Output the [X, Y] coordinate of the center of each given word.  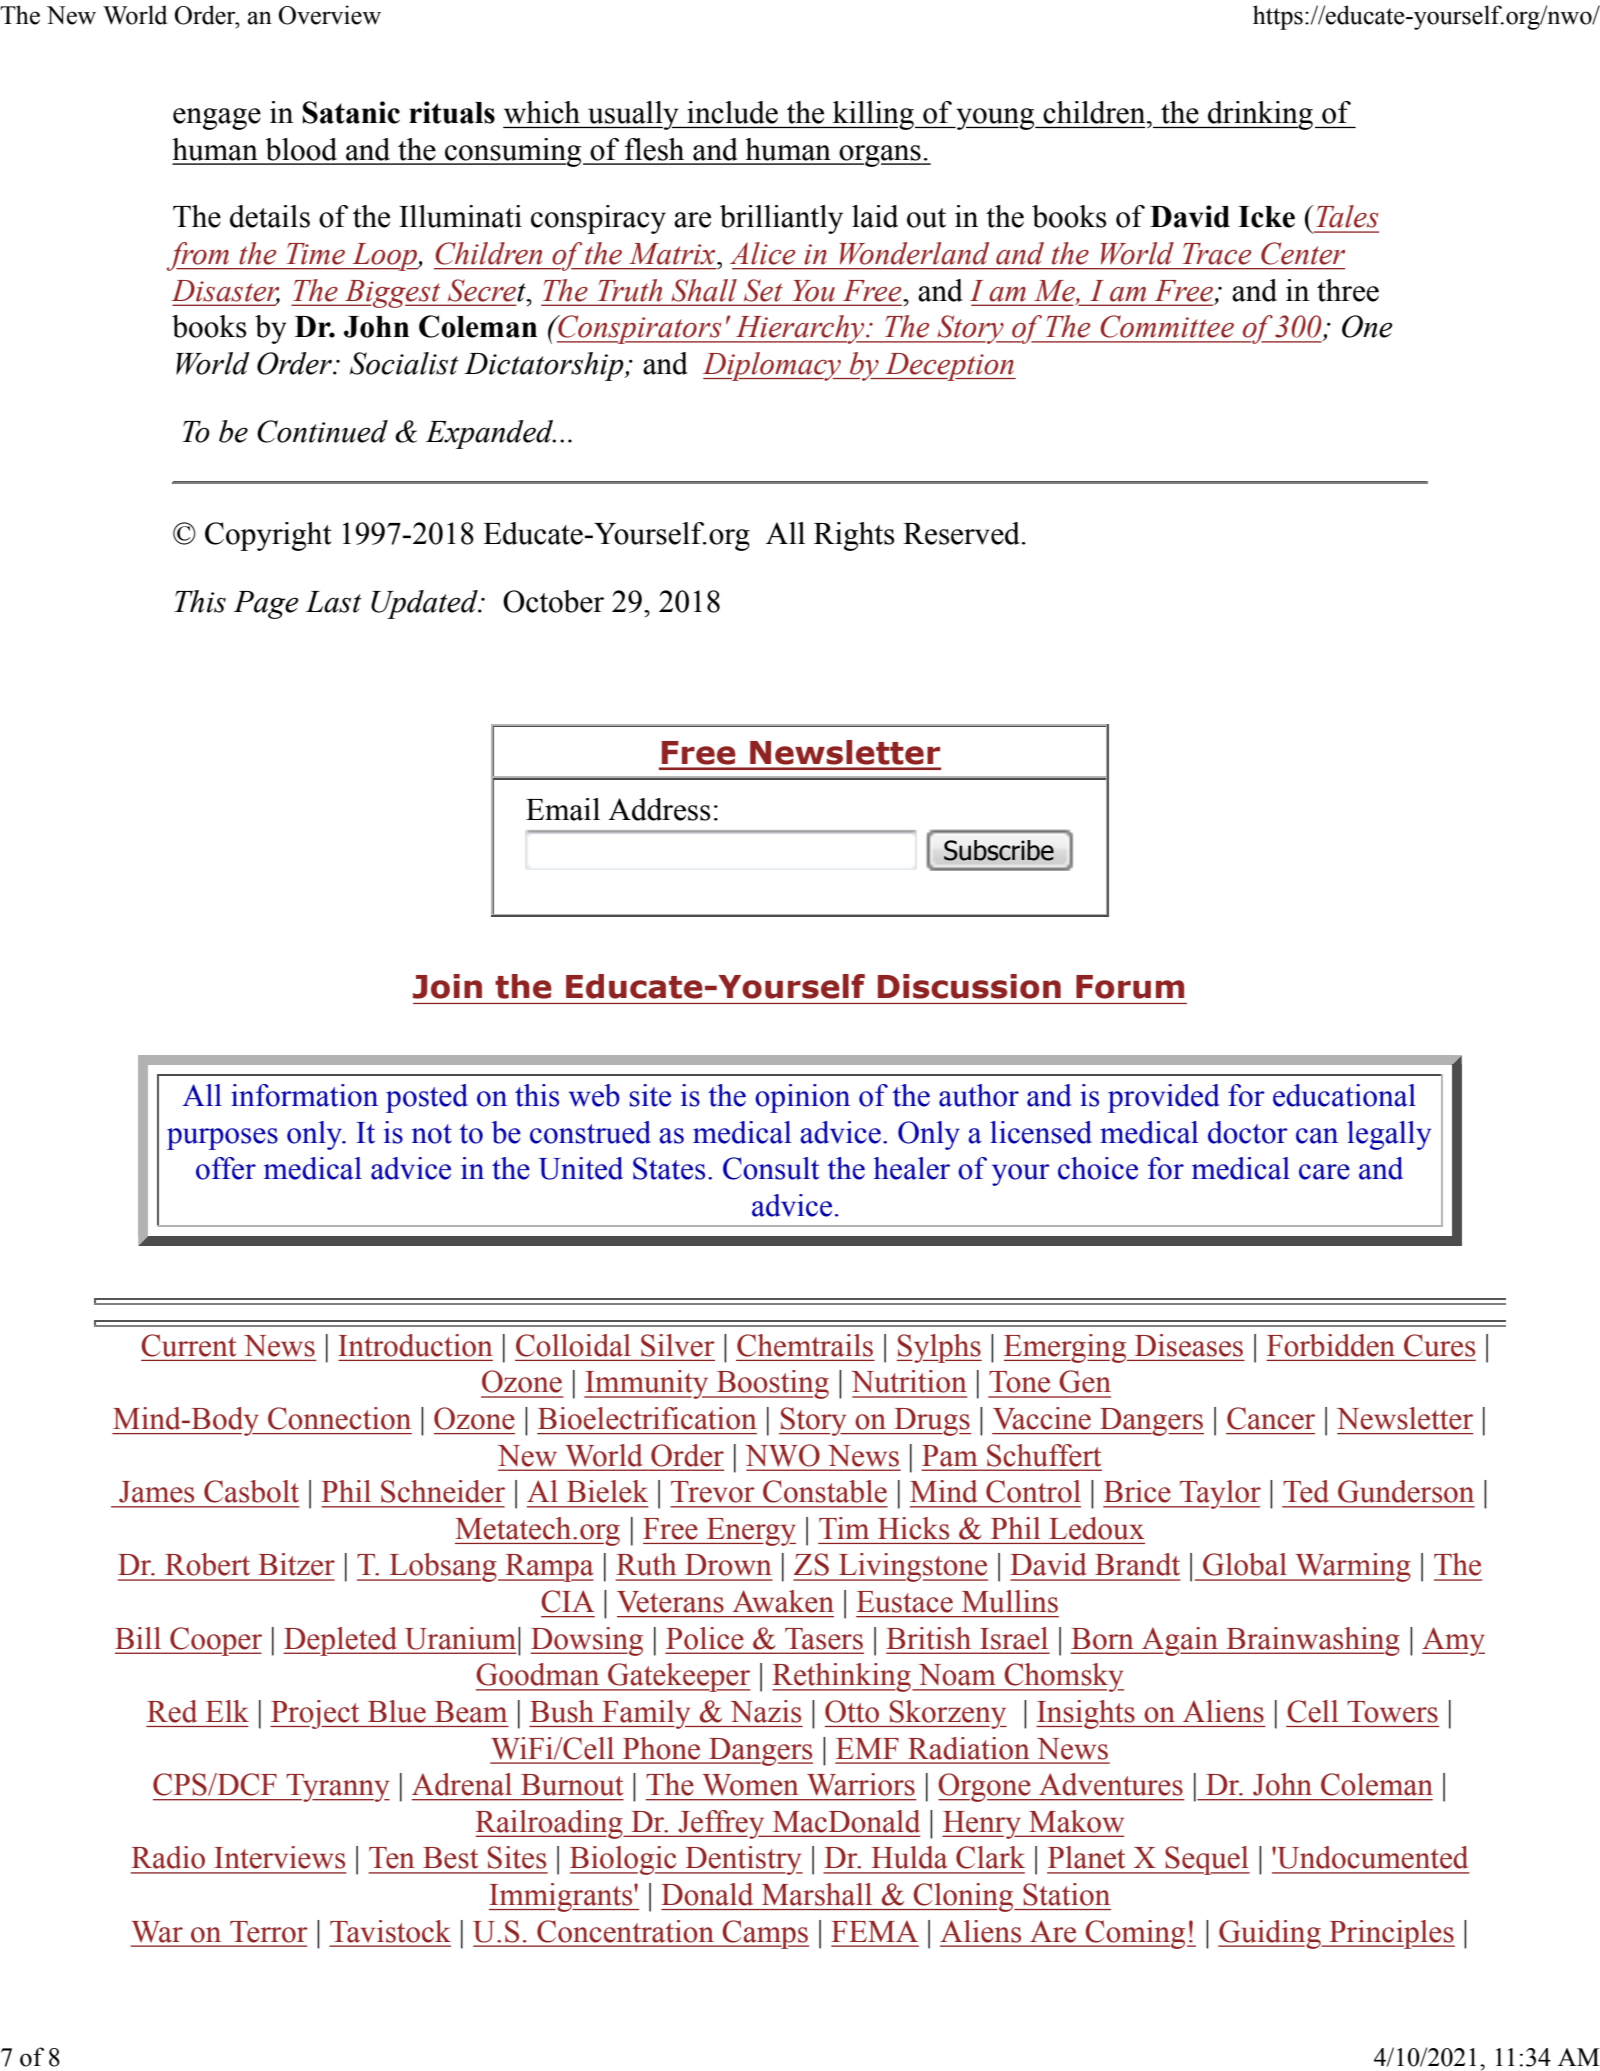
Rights [854, 536]
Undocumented [1371, 1857]
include [732, 112]
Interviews [279, 1857]
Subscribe [999, 850]
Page [266, 605]
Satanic [351, 112]
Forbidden [1331, 1345]
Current [188, 1345]
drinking [1259, 115]
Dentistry [743, 1860]
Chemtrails [805, 1345]
